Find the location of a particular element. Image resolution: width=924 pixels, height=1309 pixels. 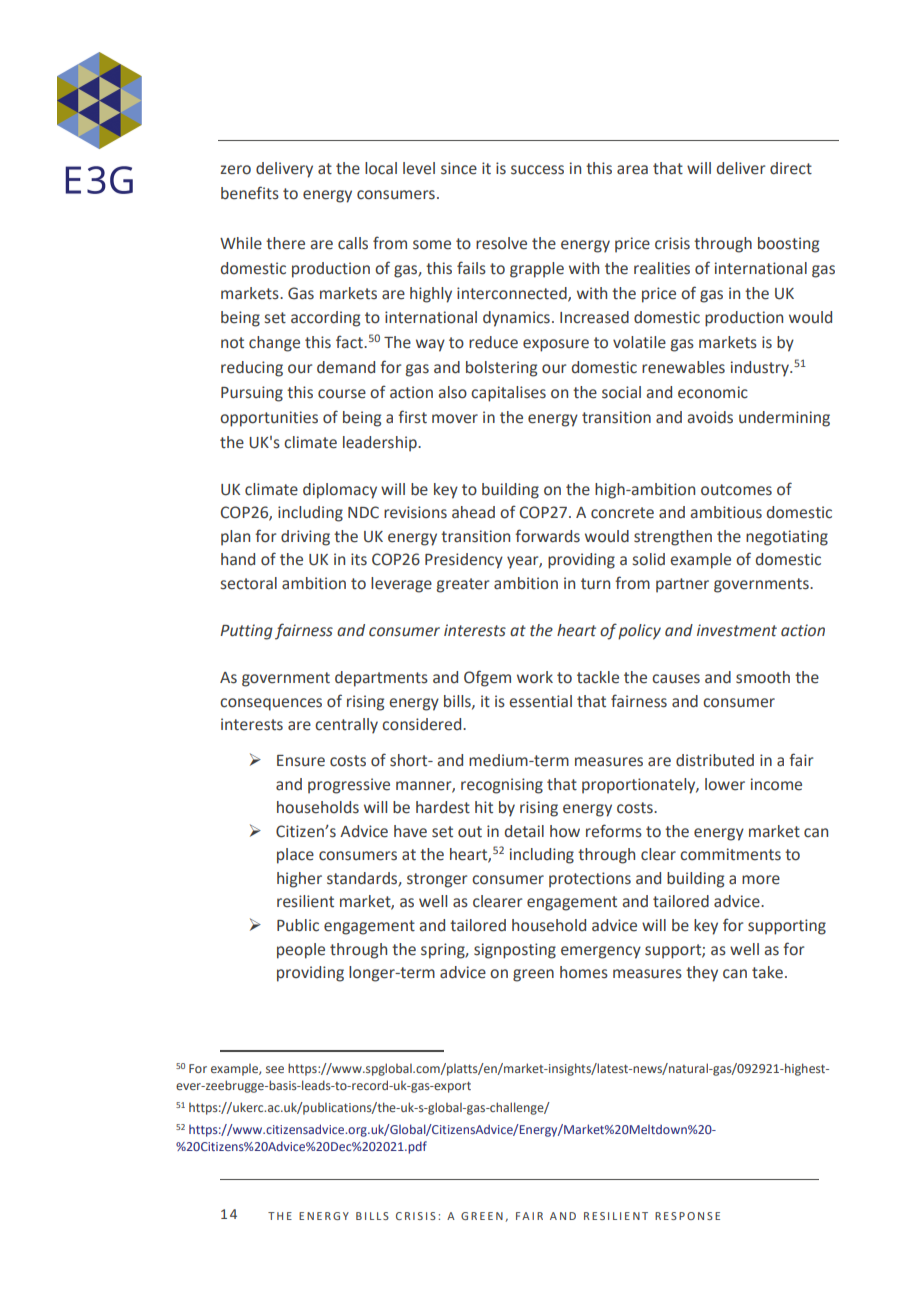

there is located at coordinates (285, 243).
